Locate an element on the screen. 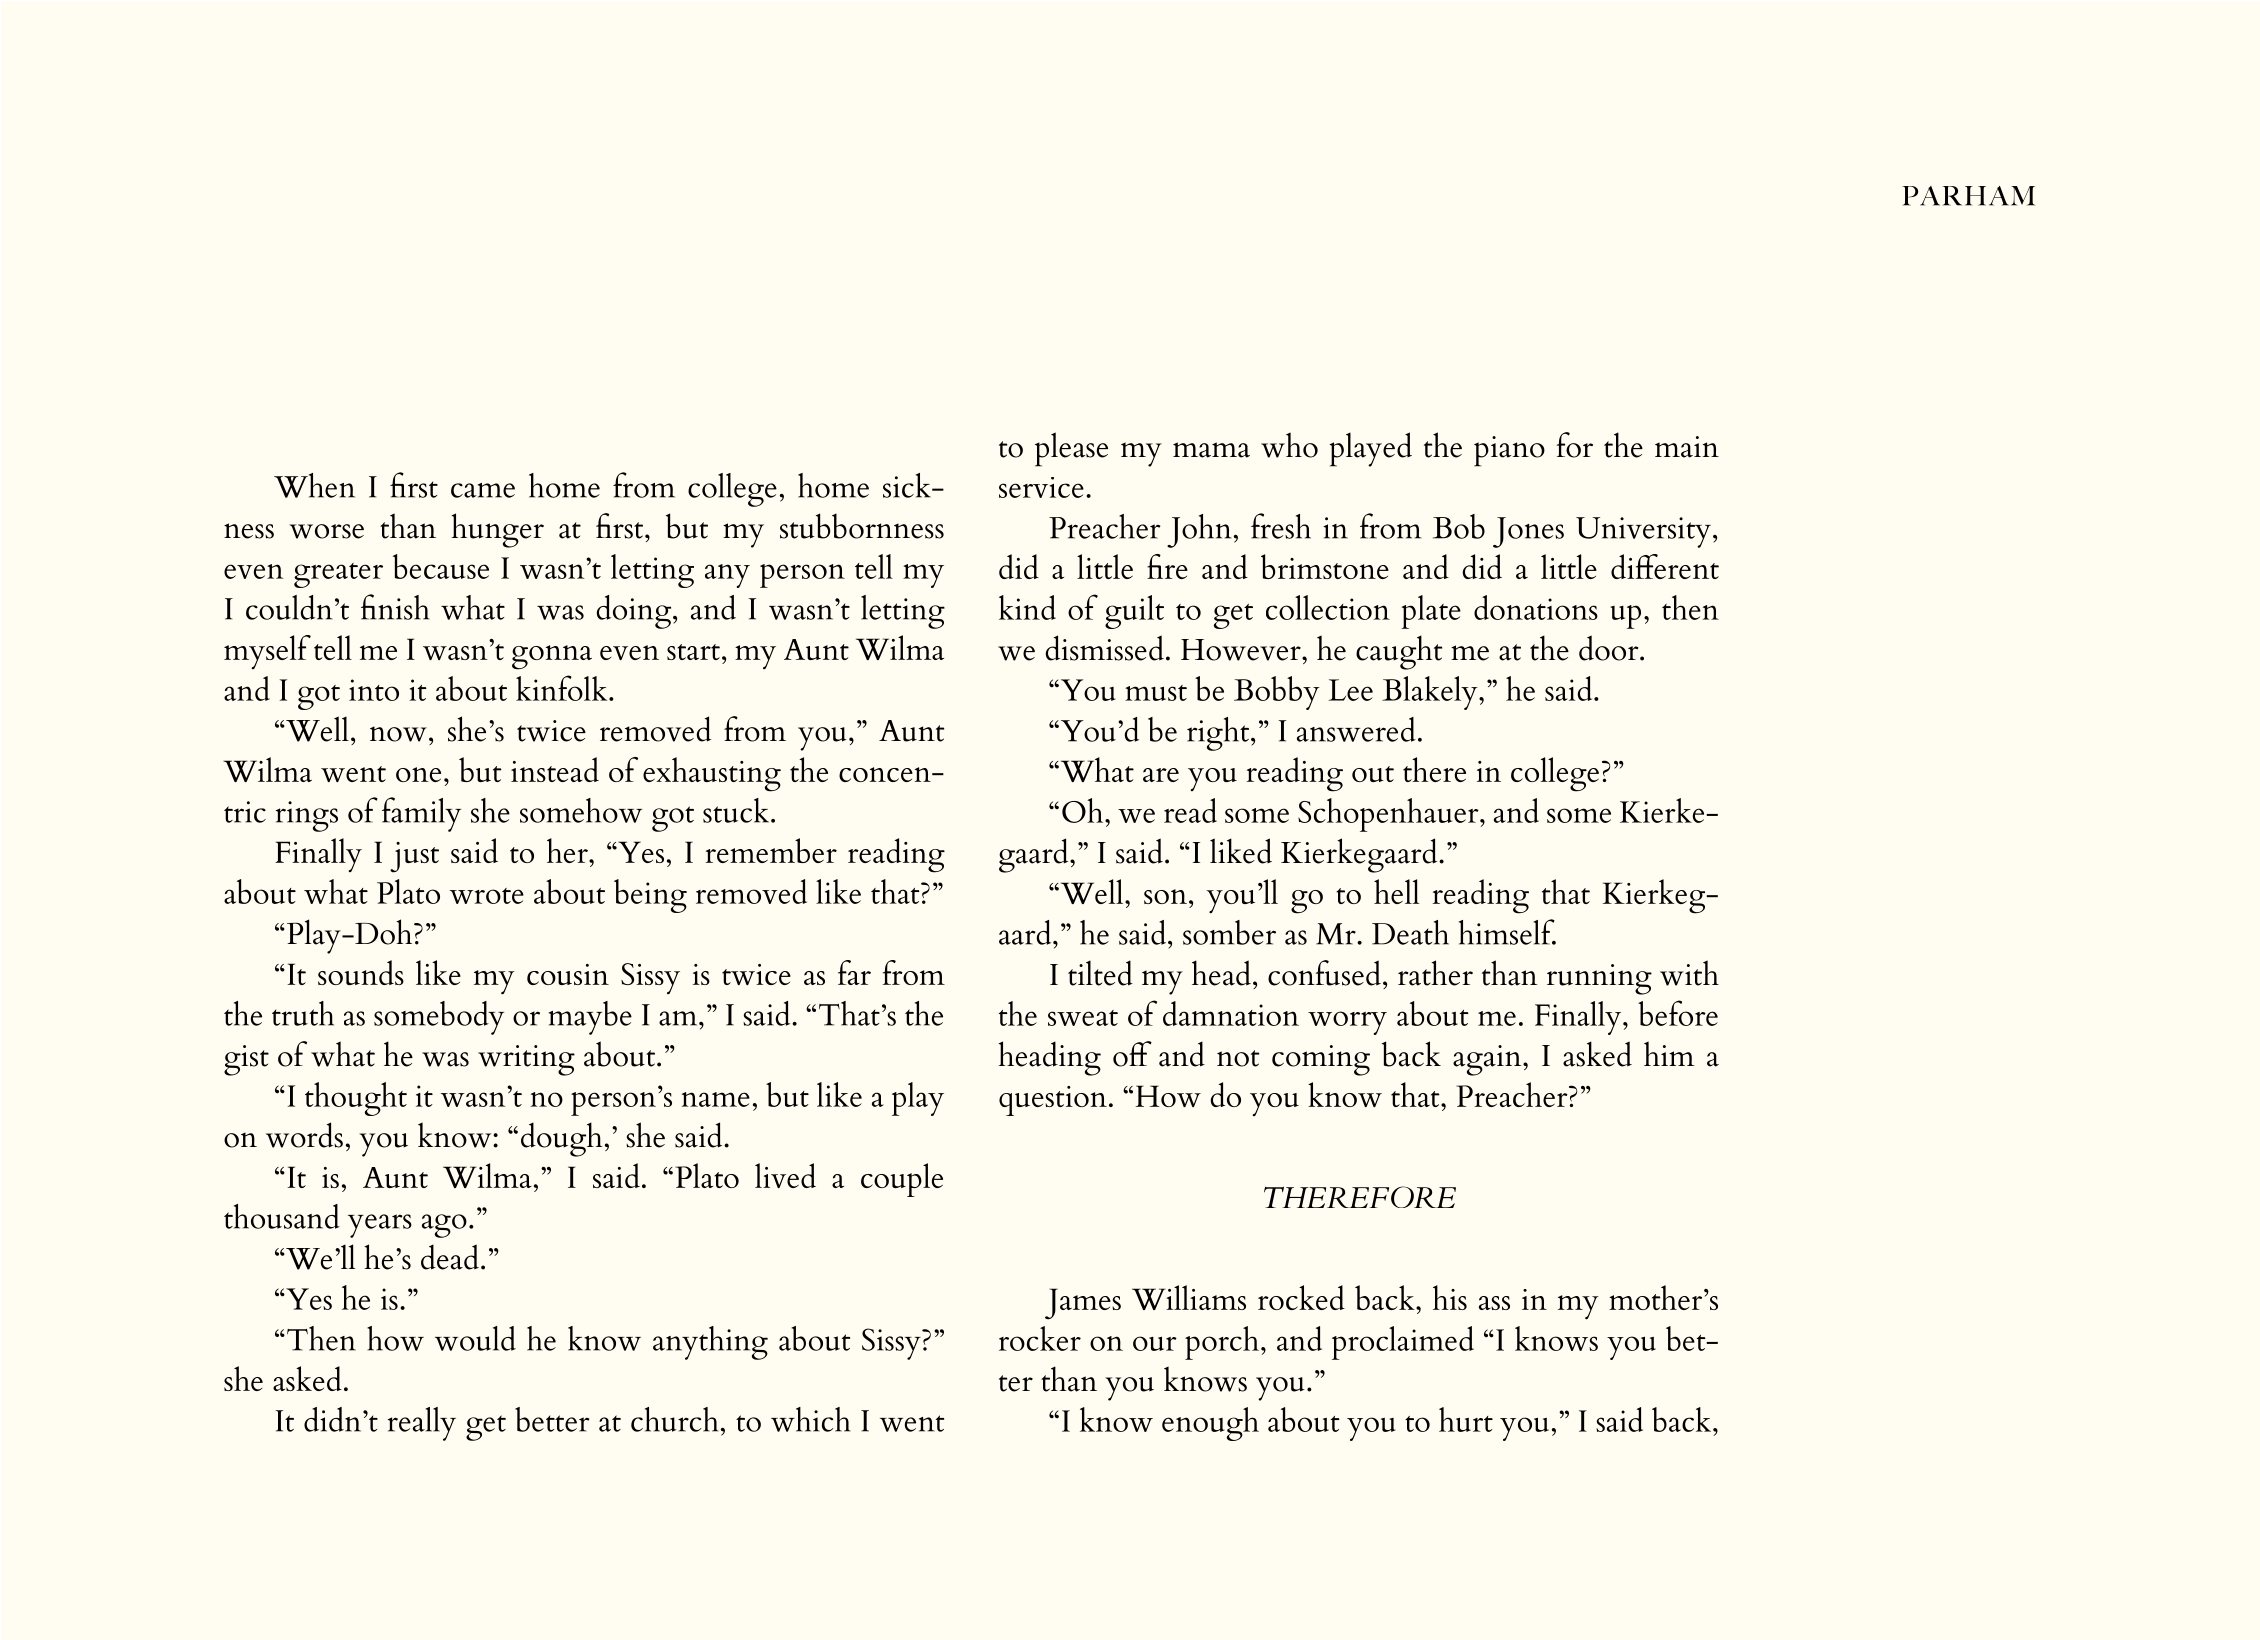 This screenshot has height=1640, width=2260. service is located at coordinates (1041, 487).
